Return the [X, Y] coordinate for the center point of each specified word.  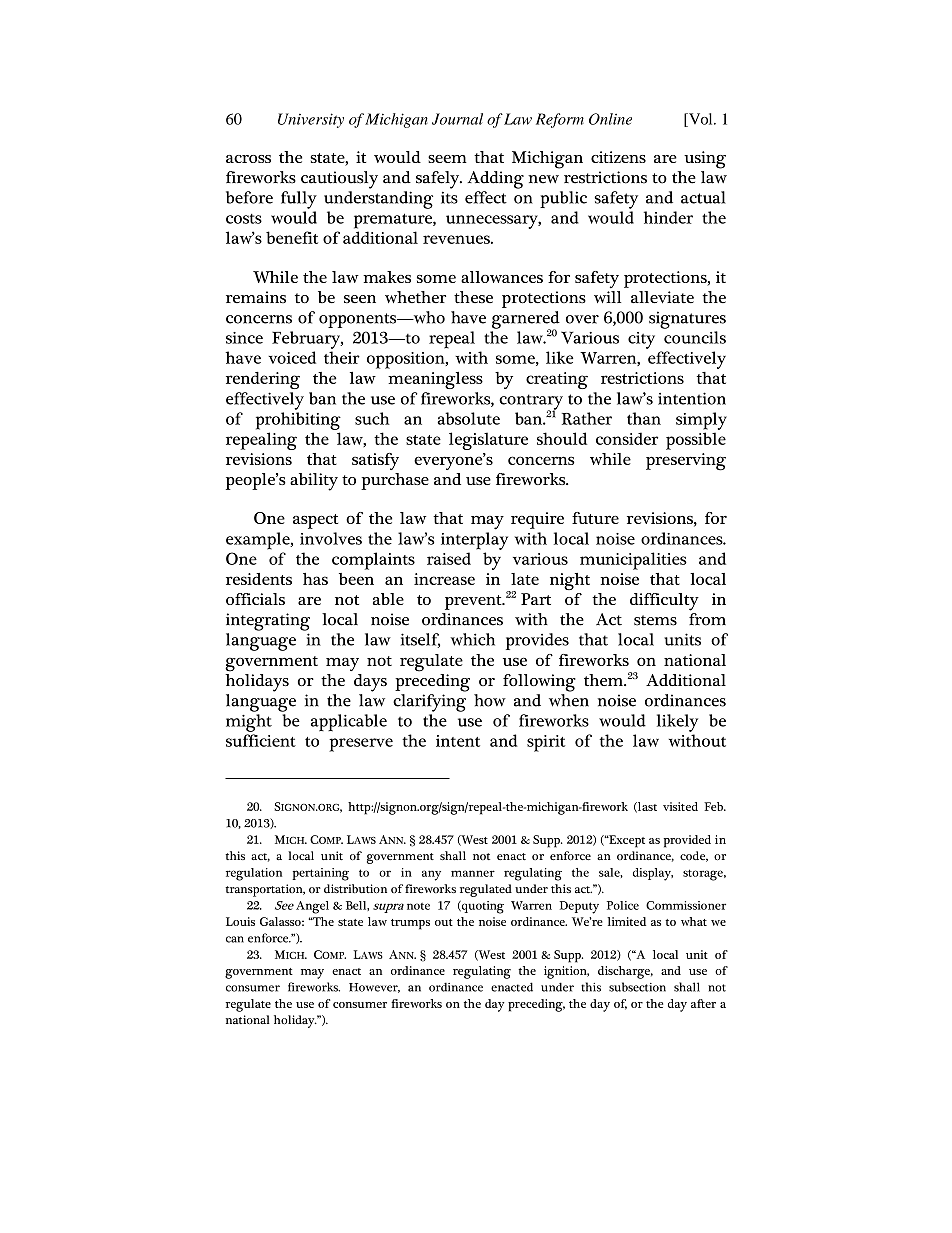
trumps [410, 924]
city [641, 340]
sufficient [261, 740]
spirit [546, 743]
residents [259, 579]
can [235, 939]
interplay [474, 541]
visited [680, 806]
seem [447, 159]
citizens [618, 157]
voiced [292, 357]
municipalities [633, 561]
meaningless [435, 380]
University [311, 120]
